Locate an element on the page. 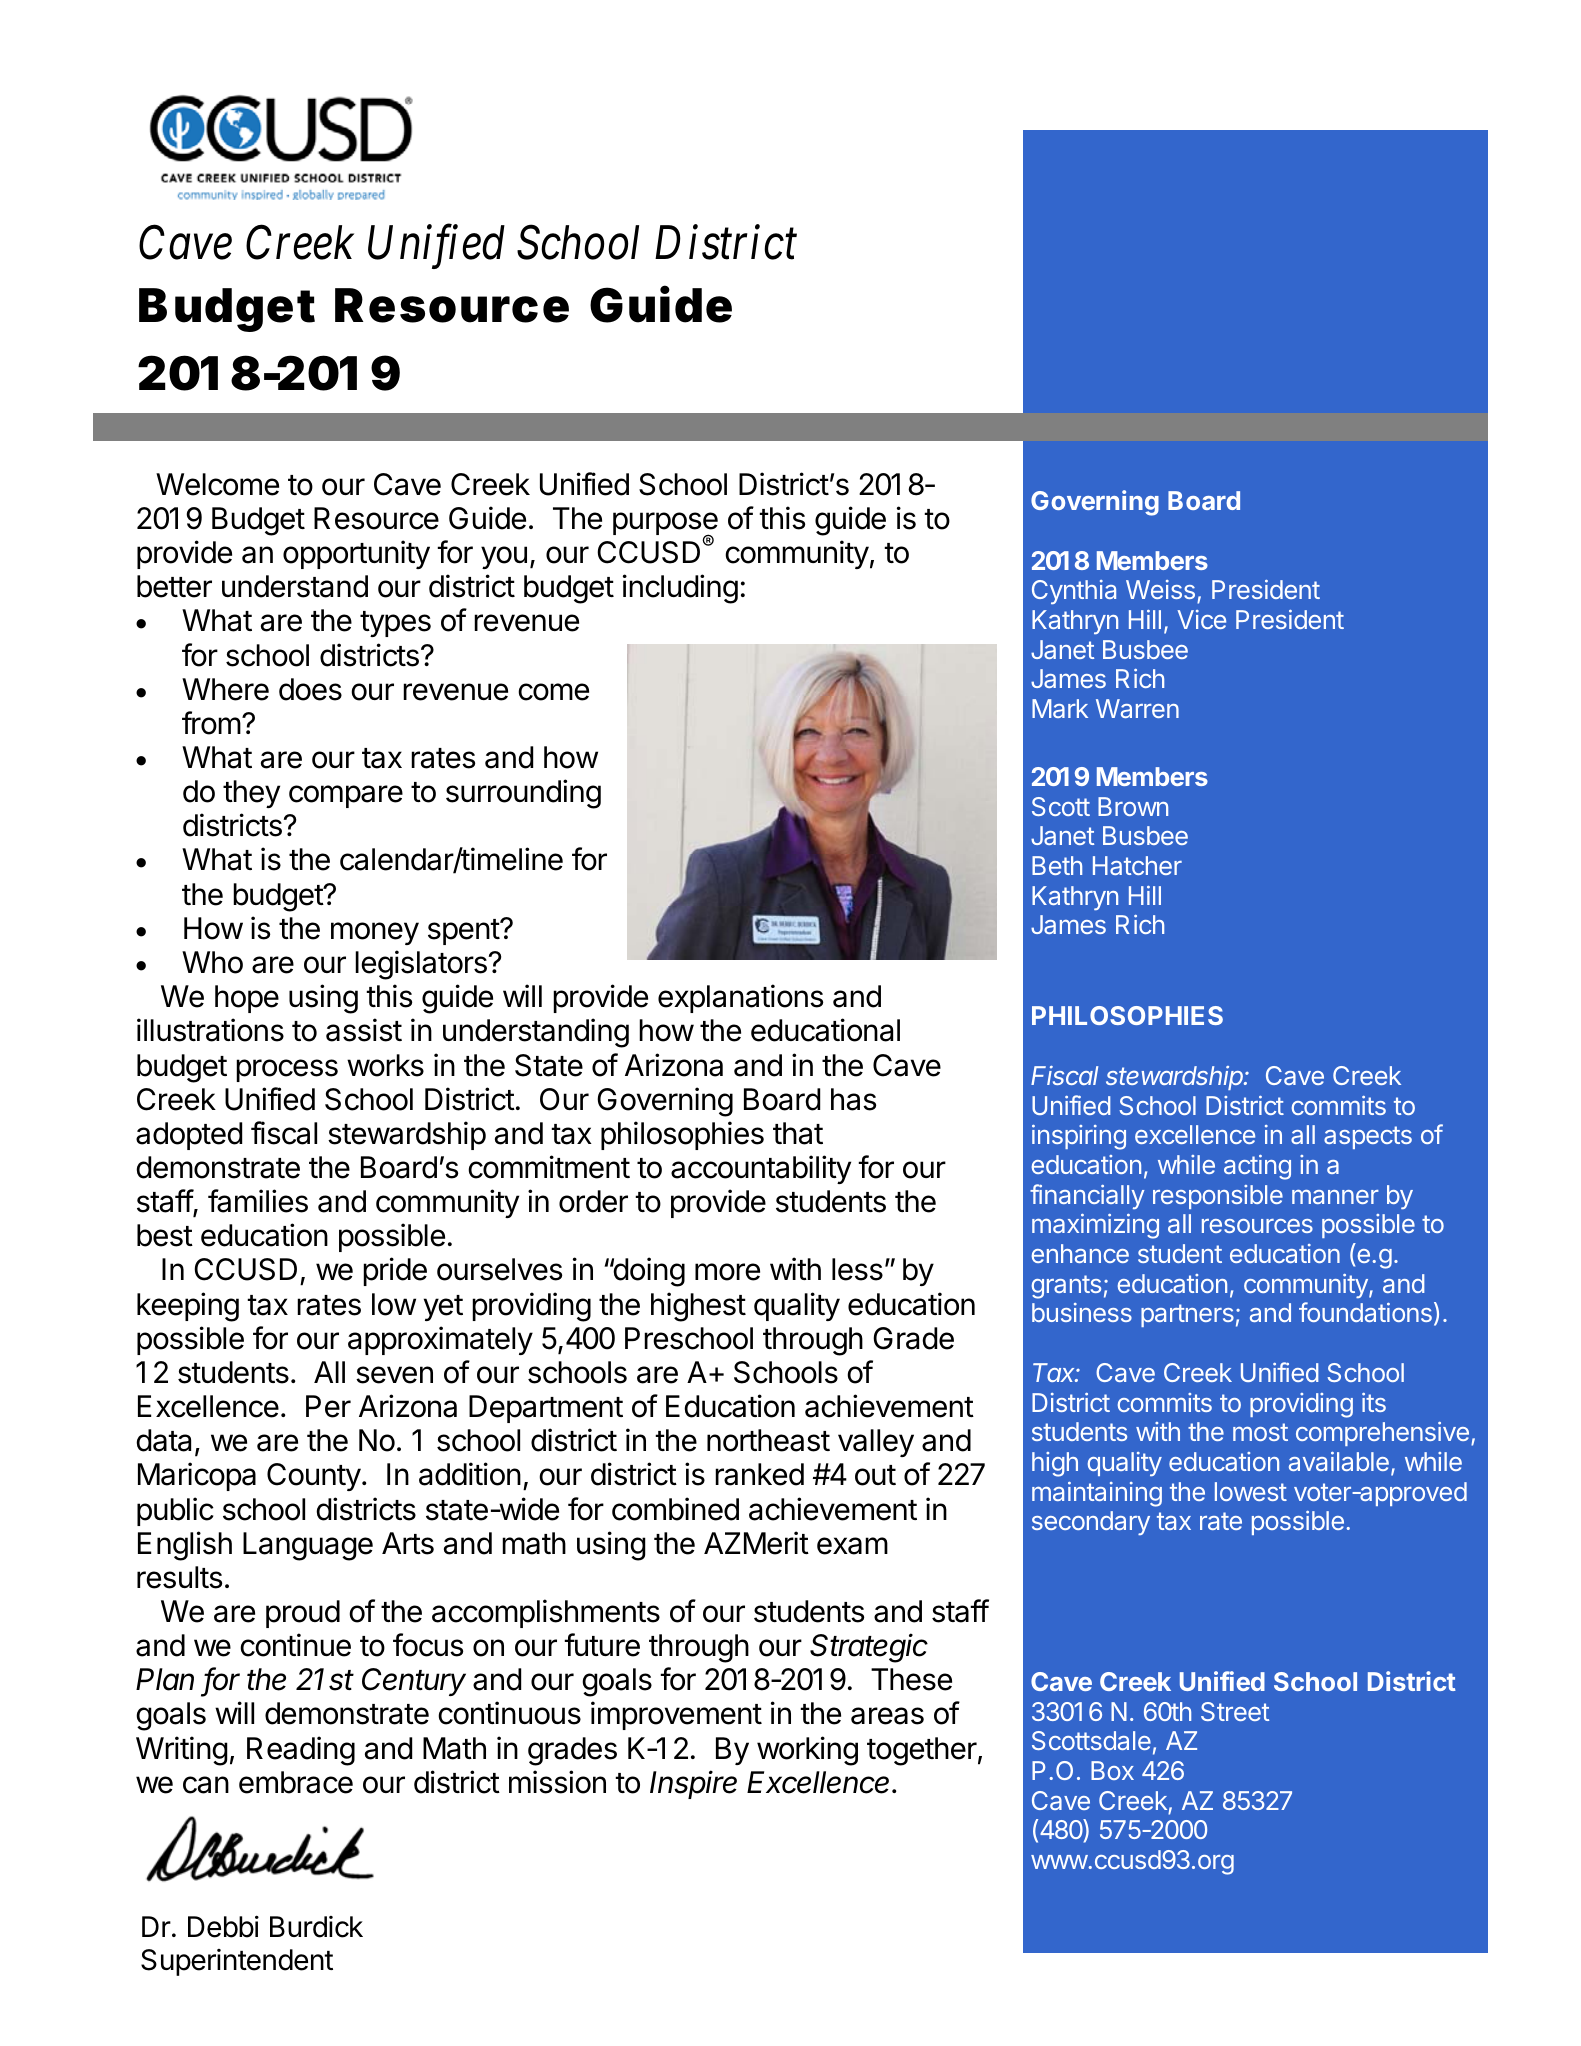 This document has height=2046, width=1581. lowest is located at coordinates (1251, 1491).
